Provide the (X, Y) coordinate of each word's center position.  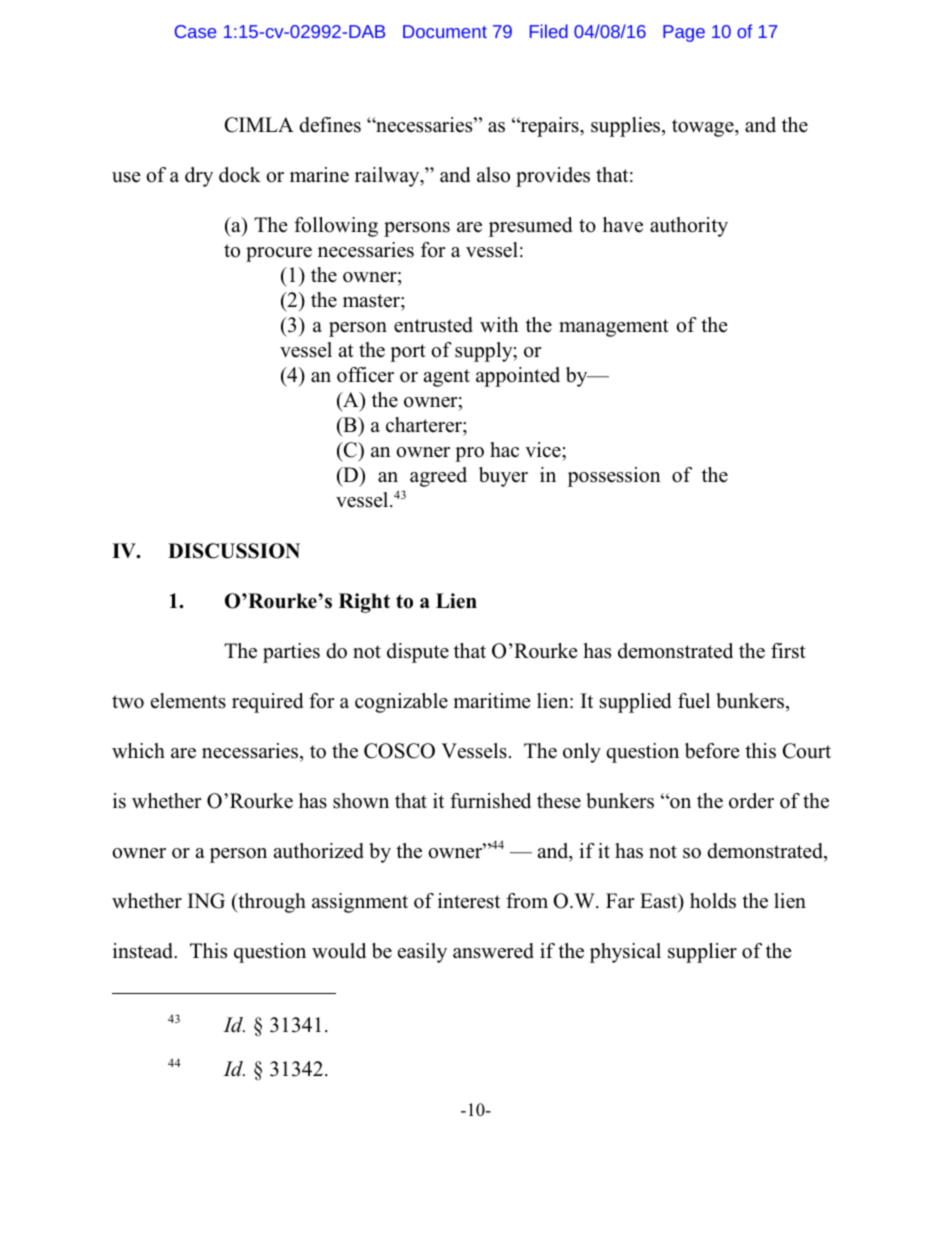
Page (684, 33)
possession (614, 477)
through (271, 903)
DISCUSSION (234, 551)
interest (469, 901)
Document (445, 31)
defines (330, 125)
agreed (438, 477)
